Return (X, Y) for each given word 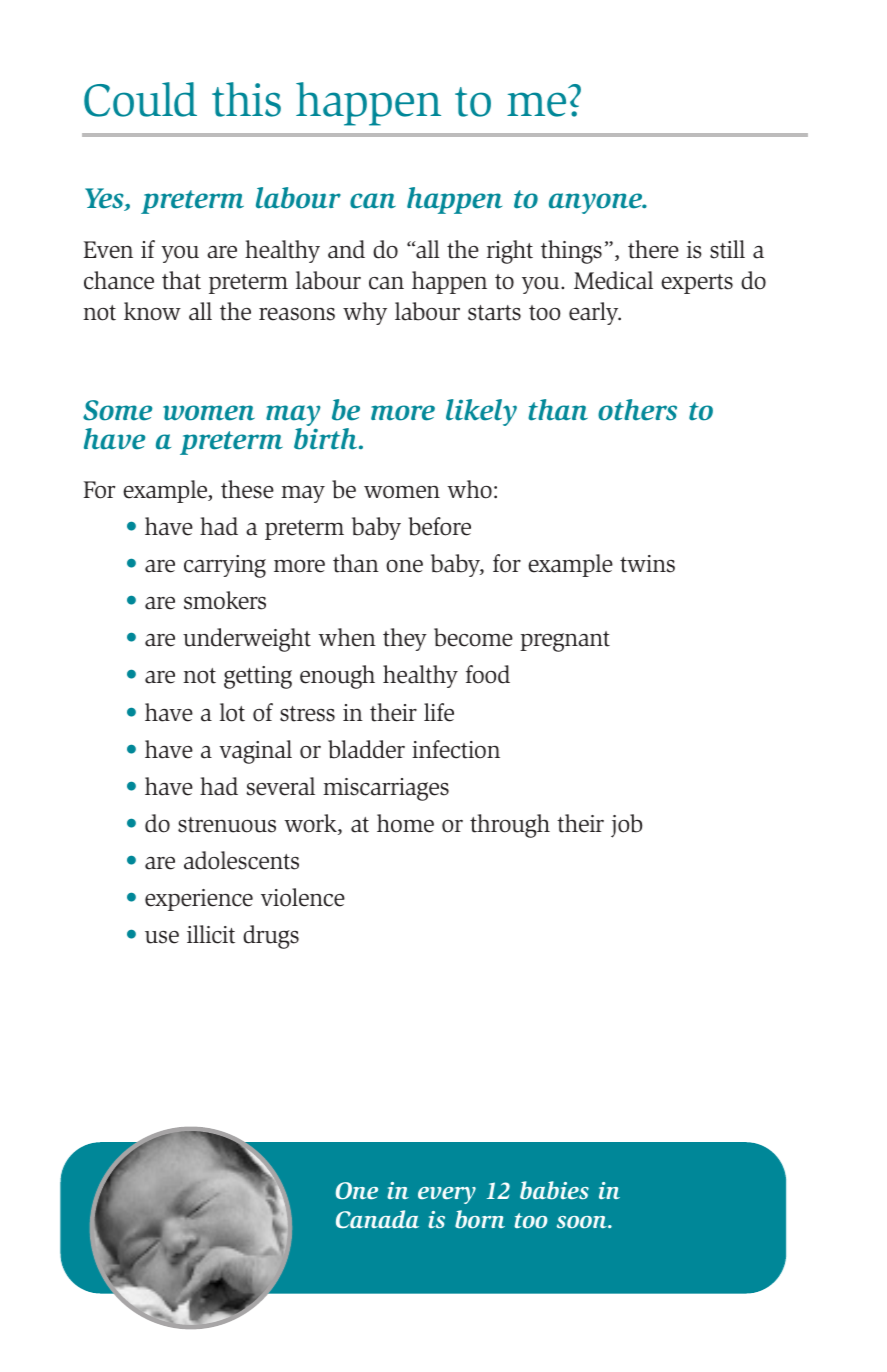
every (447, 1195)
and (346, 249)
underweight (247, 640)
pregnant (565, 641)
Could (140, 99)
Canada (377, 1219)
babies (554, 1190)
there (653, 249)
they (405, 639)
